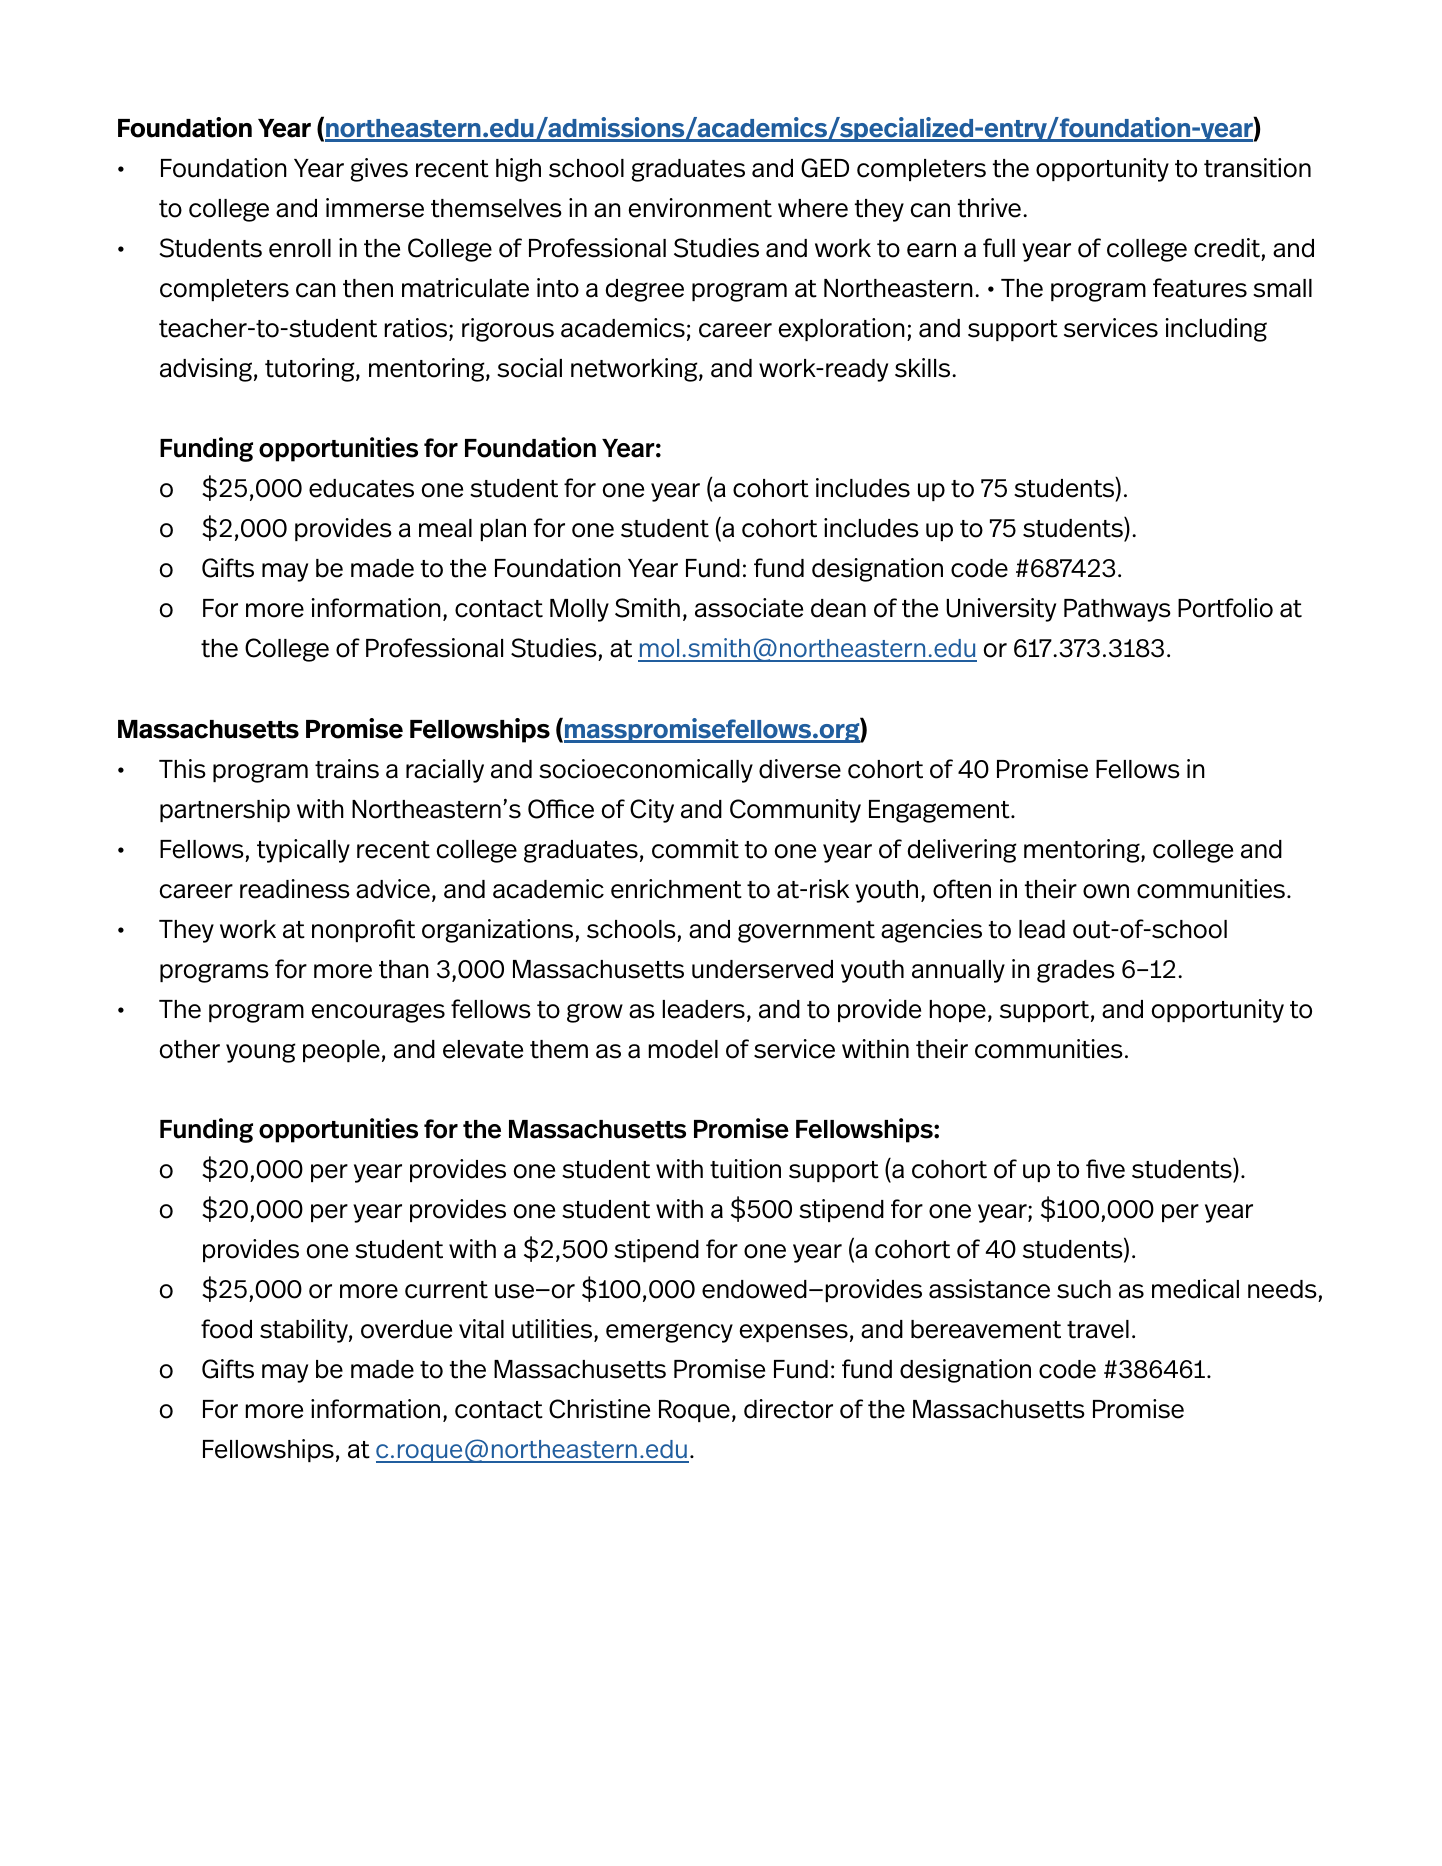 The height and width of the page is (1866, 1442). I want to click on own, so click(1106, 891).
